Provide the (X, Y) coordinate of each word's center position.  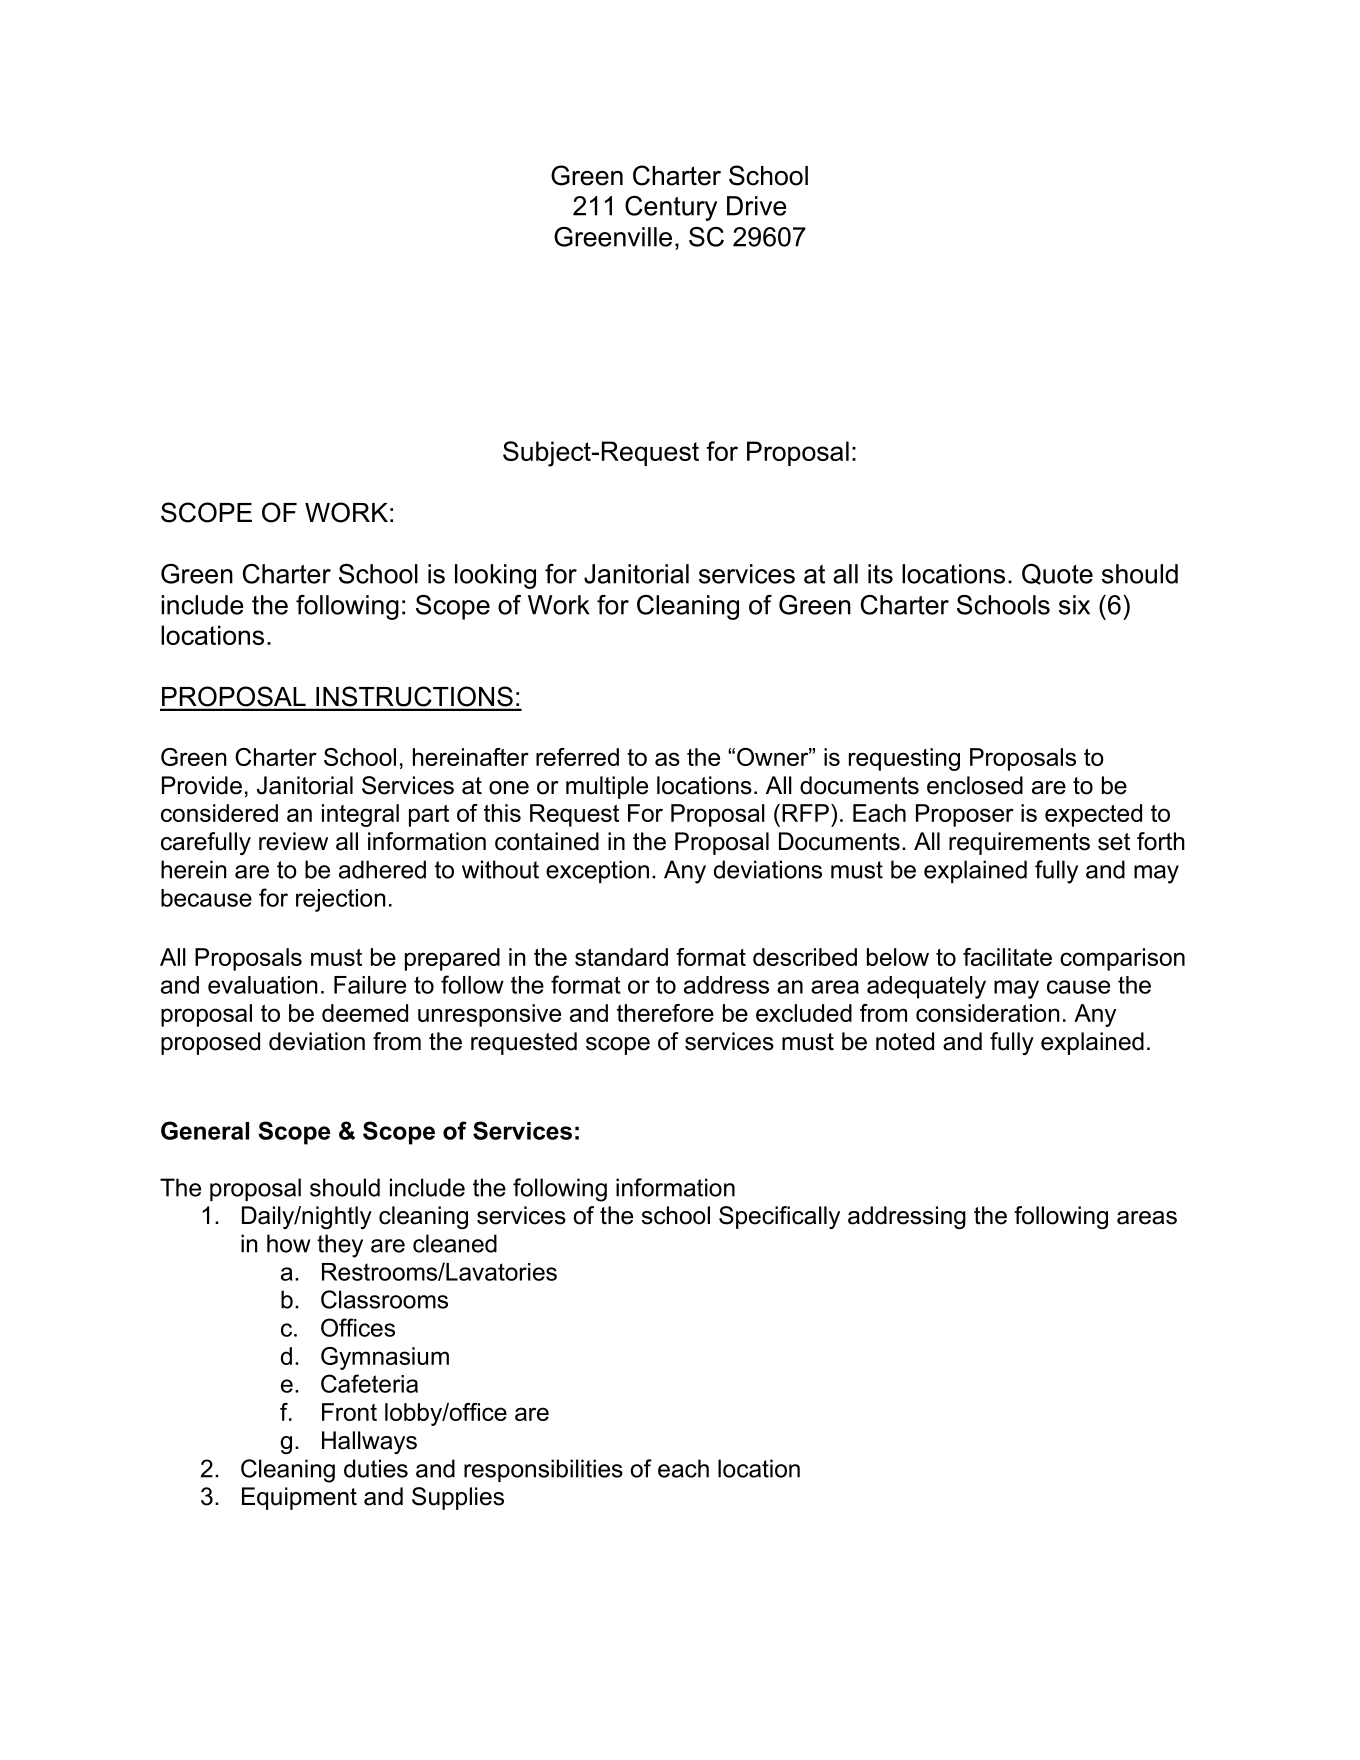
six (1074, 605)
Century (671, 208)
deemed (365, 1013)
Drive (757, 206)
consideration (988, 1013)
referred (577, 757)
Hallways (369, 1442)
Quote (1057, 574)
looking (495, 576)
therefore (665, 1013)
